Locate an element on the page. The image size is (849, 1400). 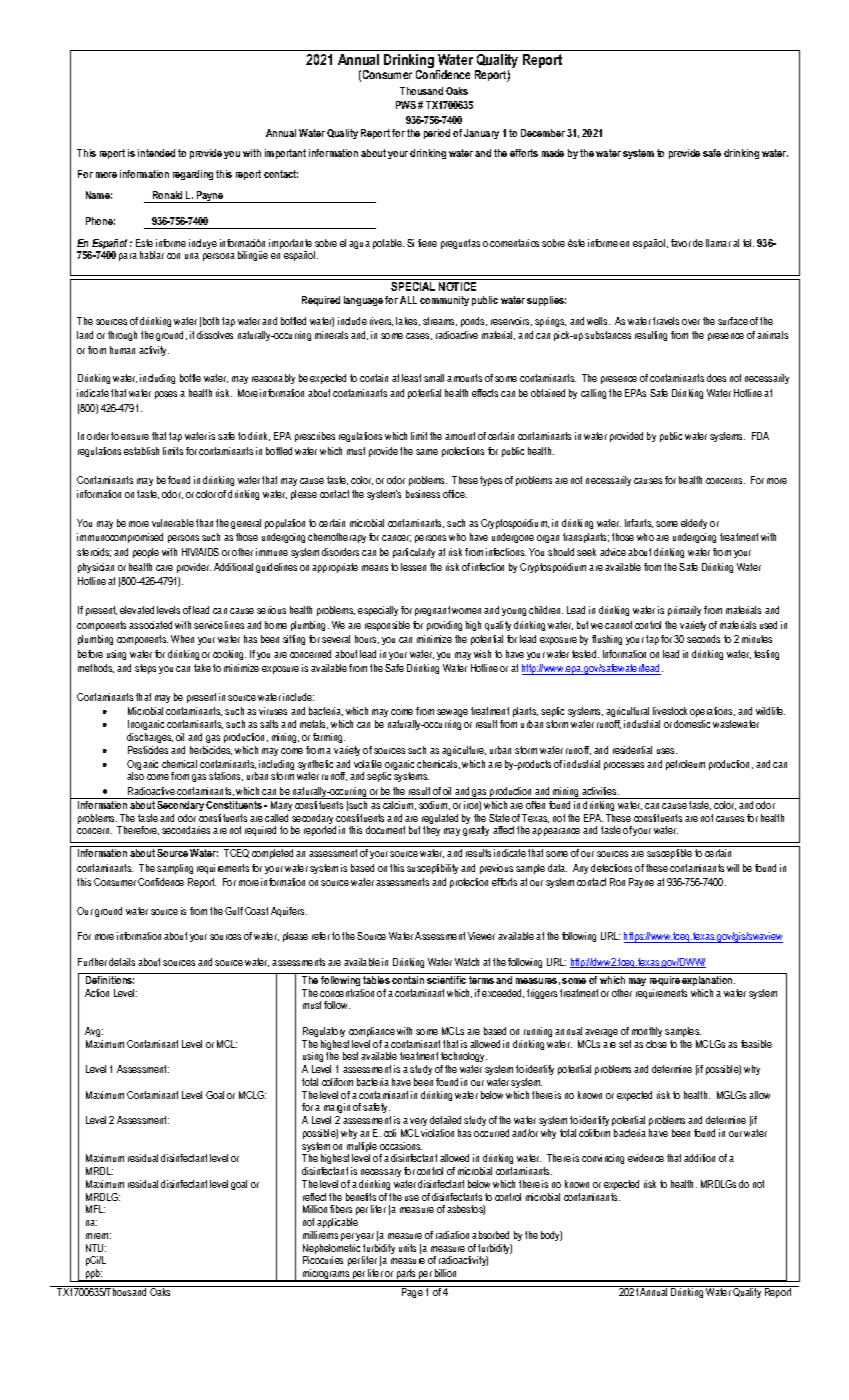
livestock is located at coordinates (670, 711).
